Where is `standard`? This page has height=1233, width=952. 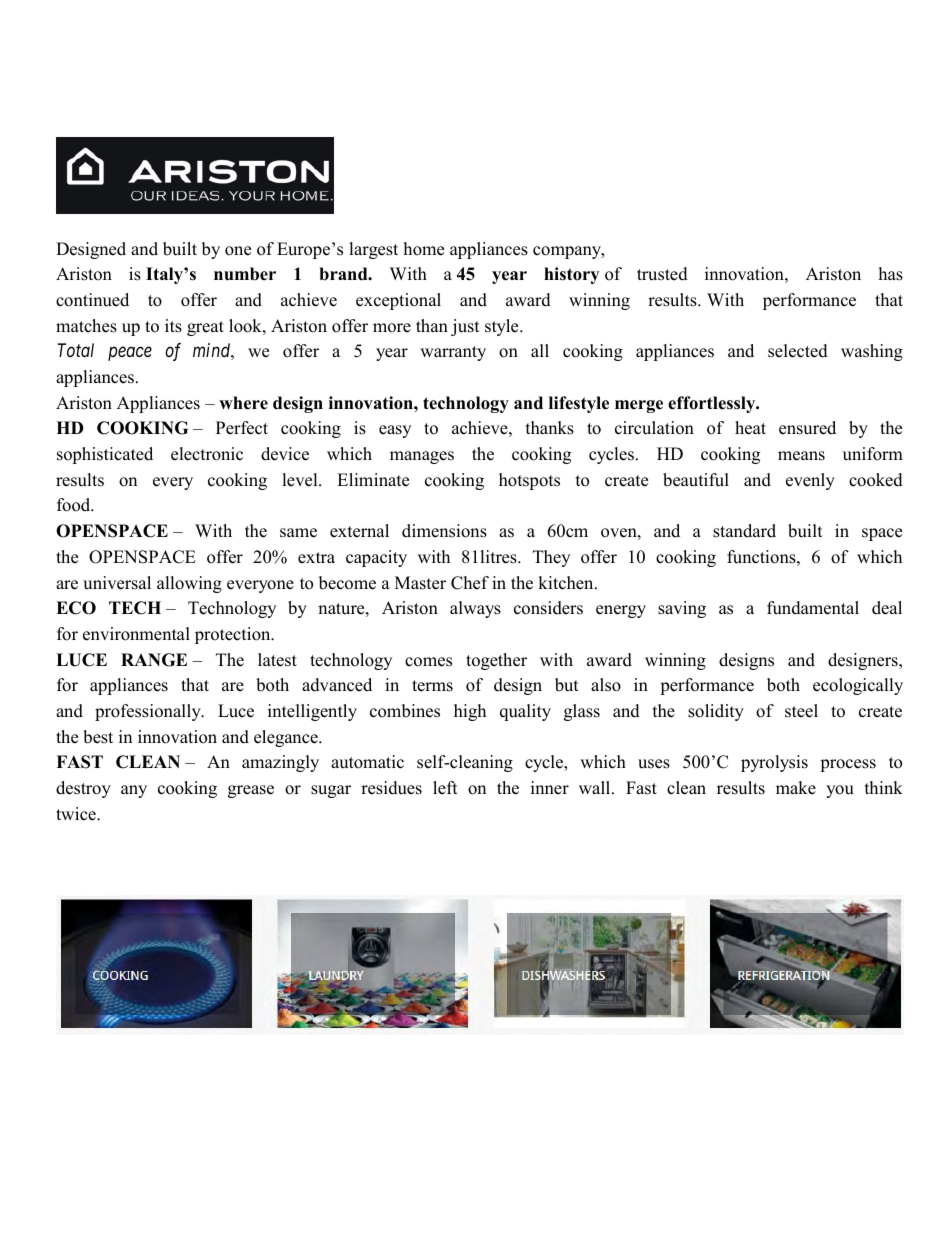 standard is located at coordinates (744, 531).
